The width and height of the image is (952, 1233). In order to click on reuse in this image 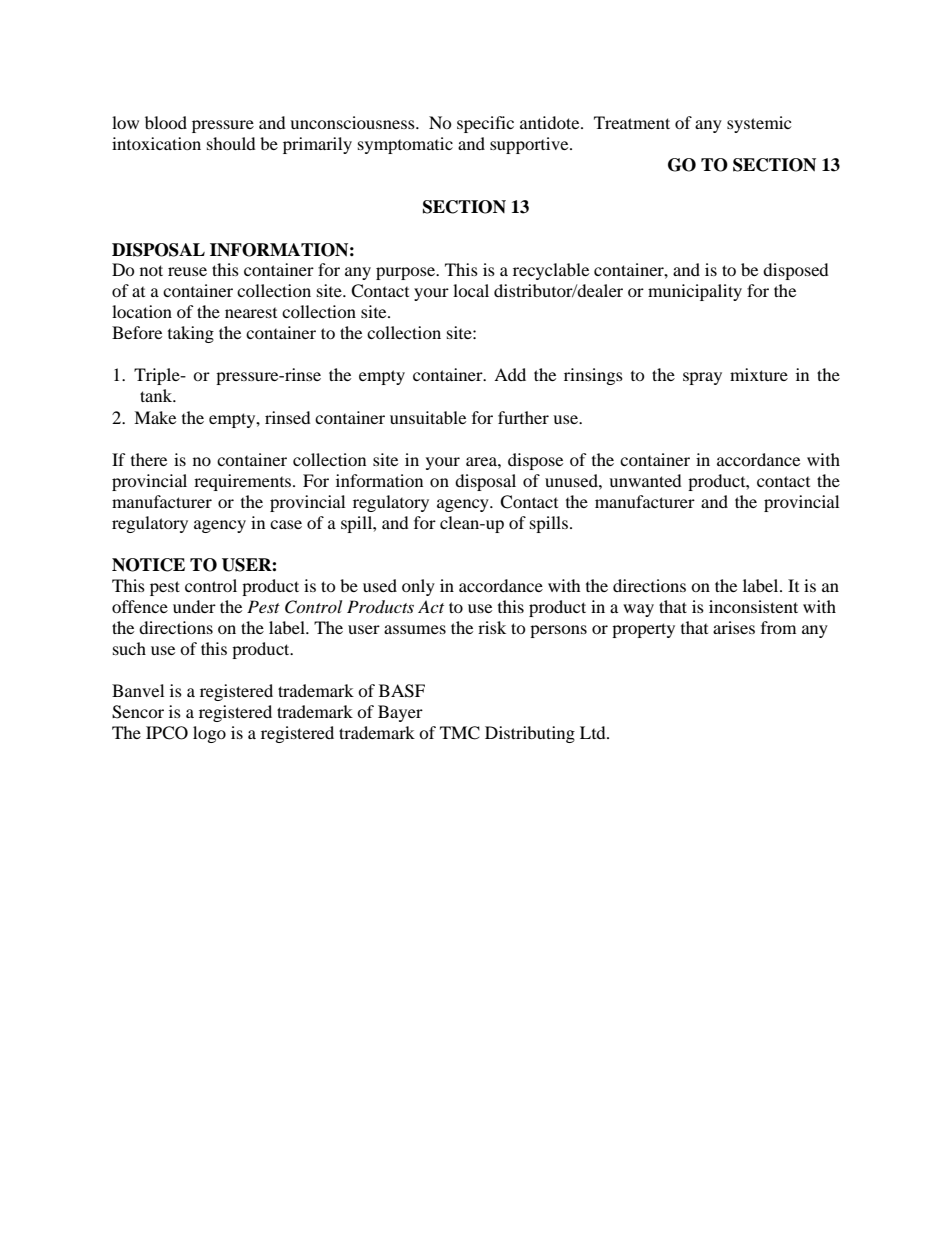, I will do `click(187, 271)`.
